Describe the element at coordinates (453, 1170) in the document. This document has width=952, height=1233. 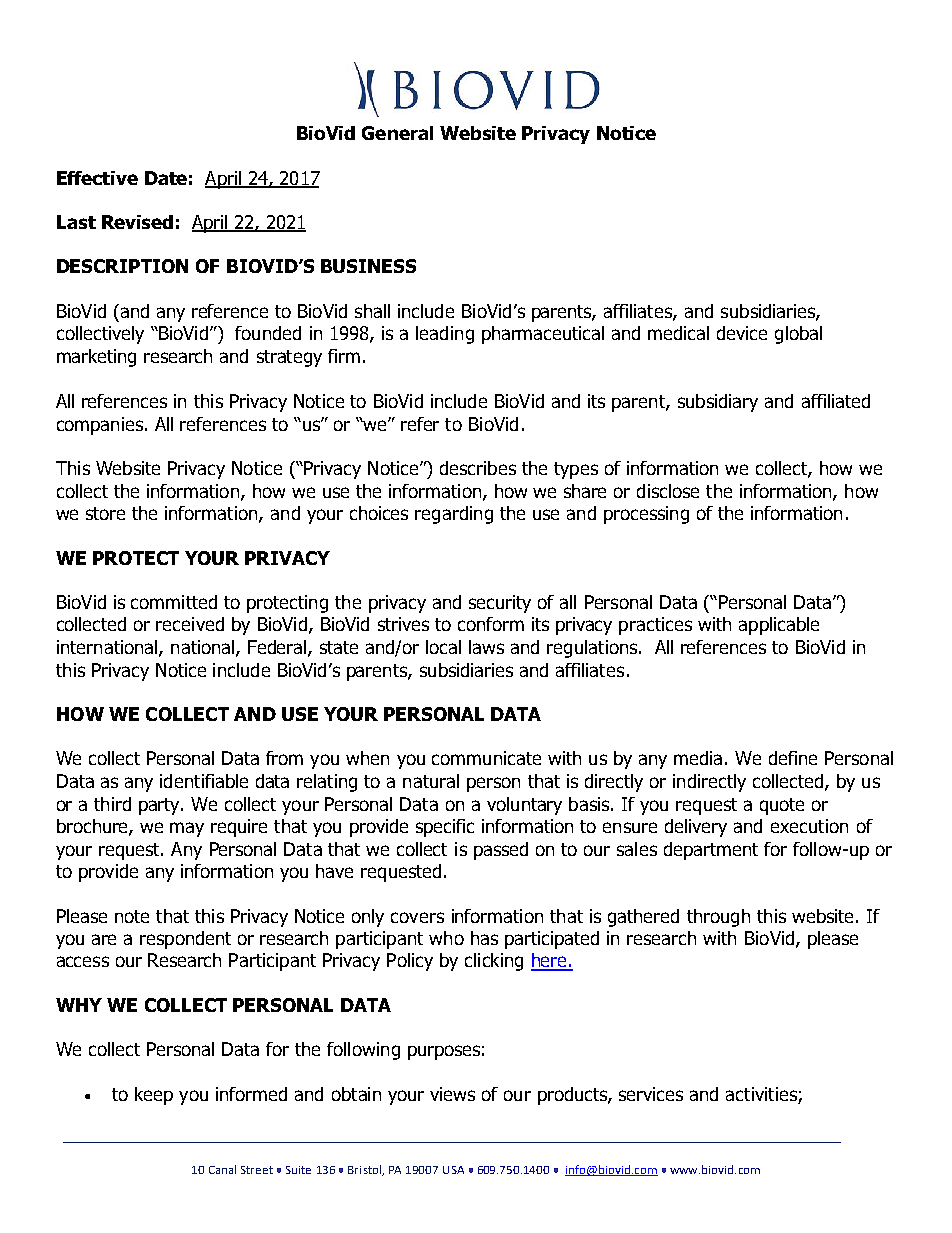
I see `USA` at that location.
